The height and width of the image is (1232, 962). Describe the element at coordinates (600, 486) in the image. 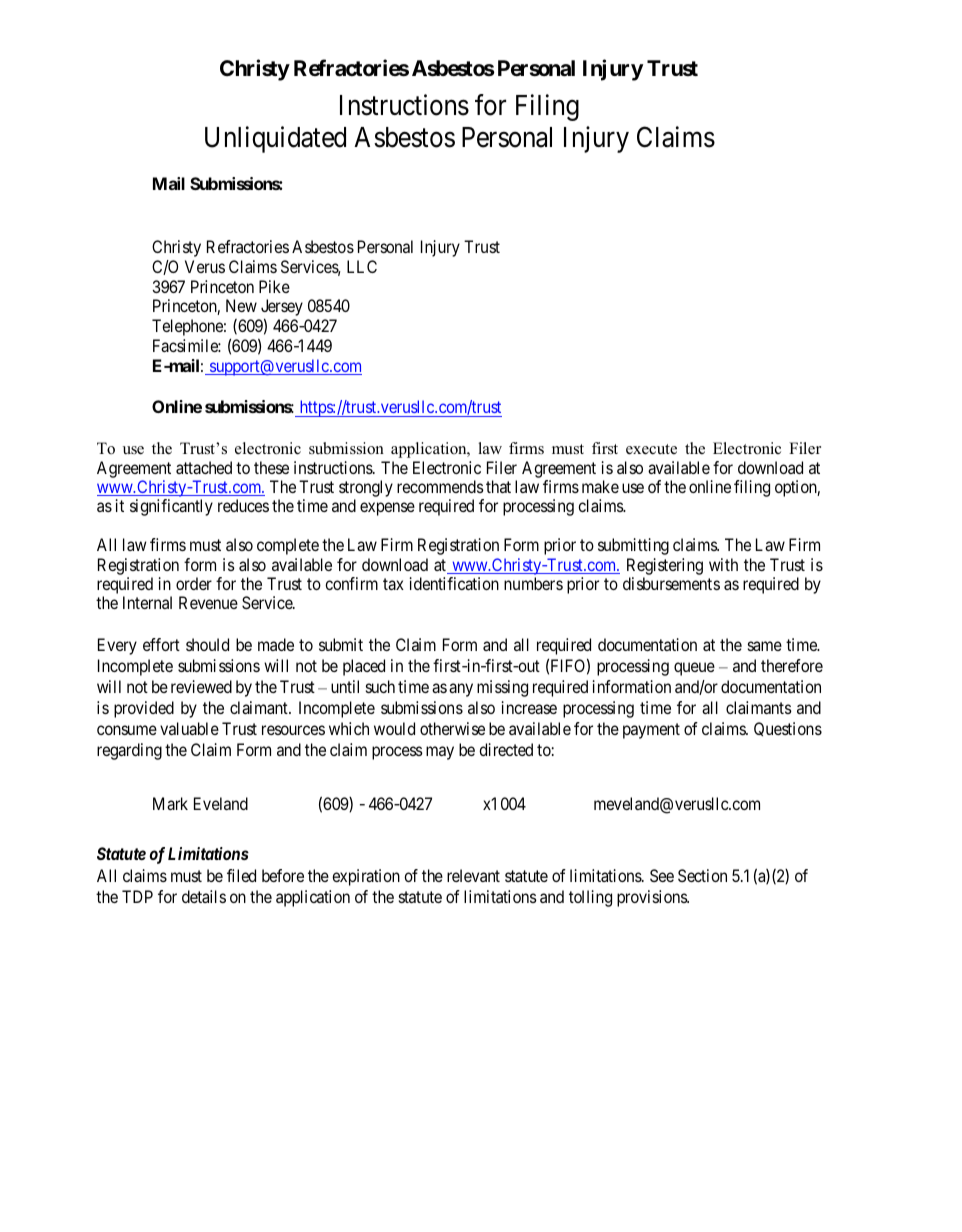

I see `make` at that location.
